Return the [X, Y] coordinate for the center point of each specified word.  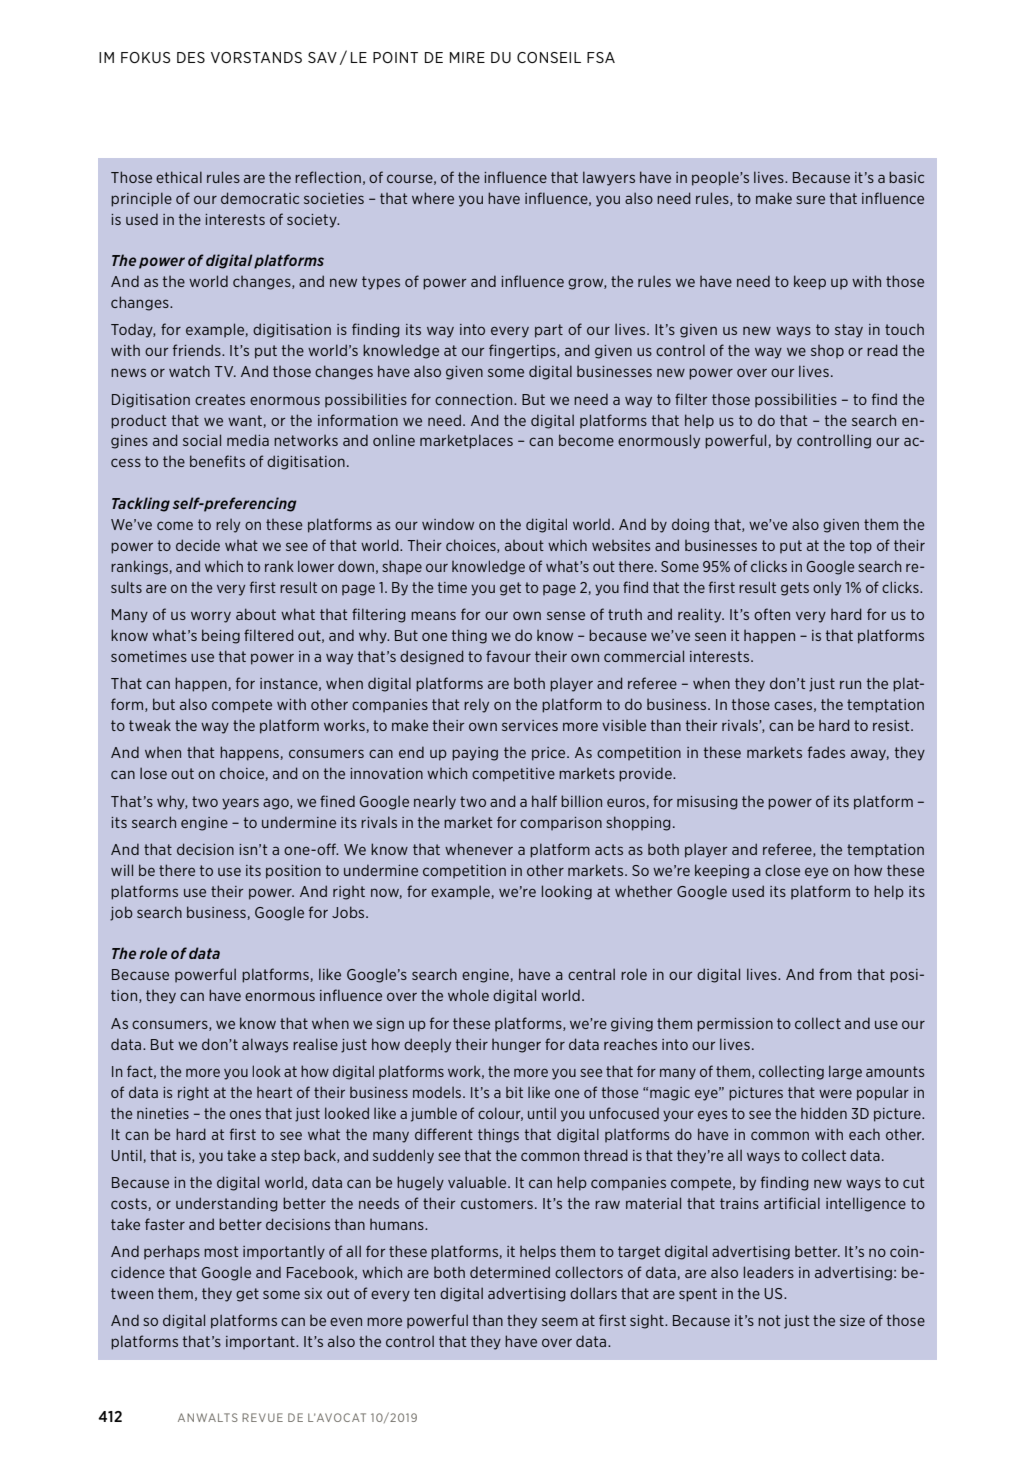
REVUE [262, 1417]
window [448, 524]
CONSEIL [549, 57]
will [122, 870]
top [861, 546]
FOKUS [146, 57]
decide [198, 545]
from [835, 974]
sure [810, 199]
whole [468, 995]
